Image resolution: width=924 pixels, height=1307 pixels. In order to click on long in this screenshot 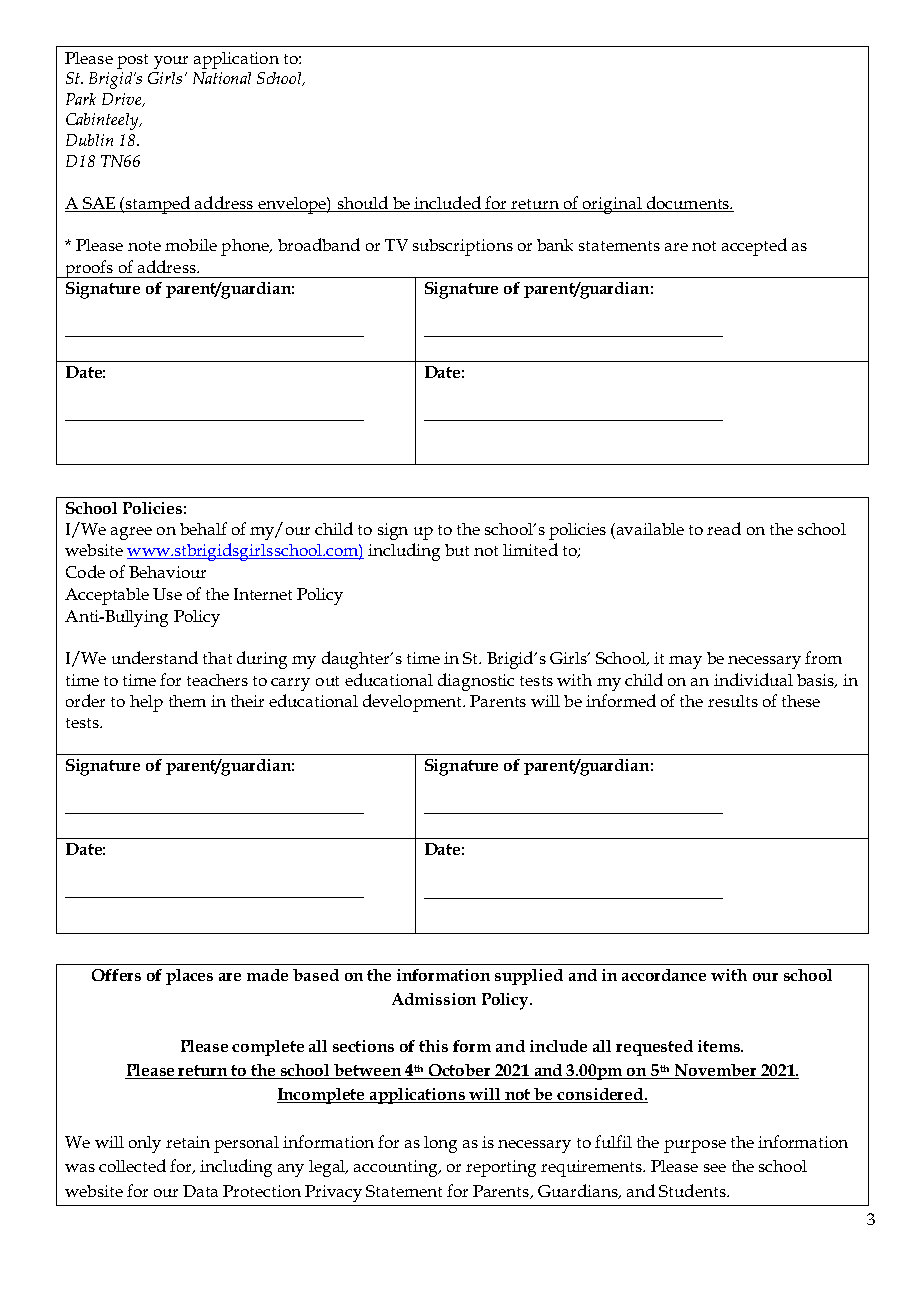, I will do `click(440, 1144)`.
